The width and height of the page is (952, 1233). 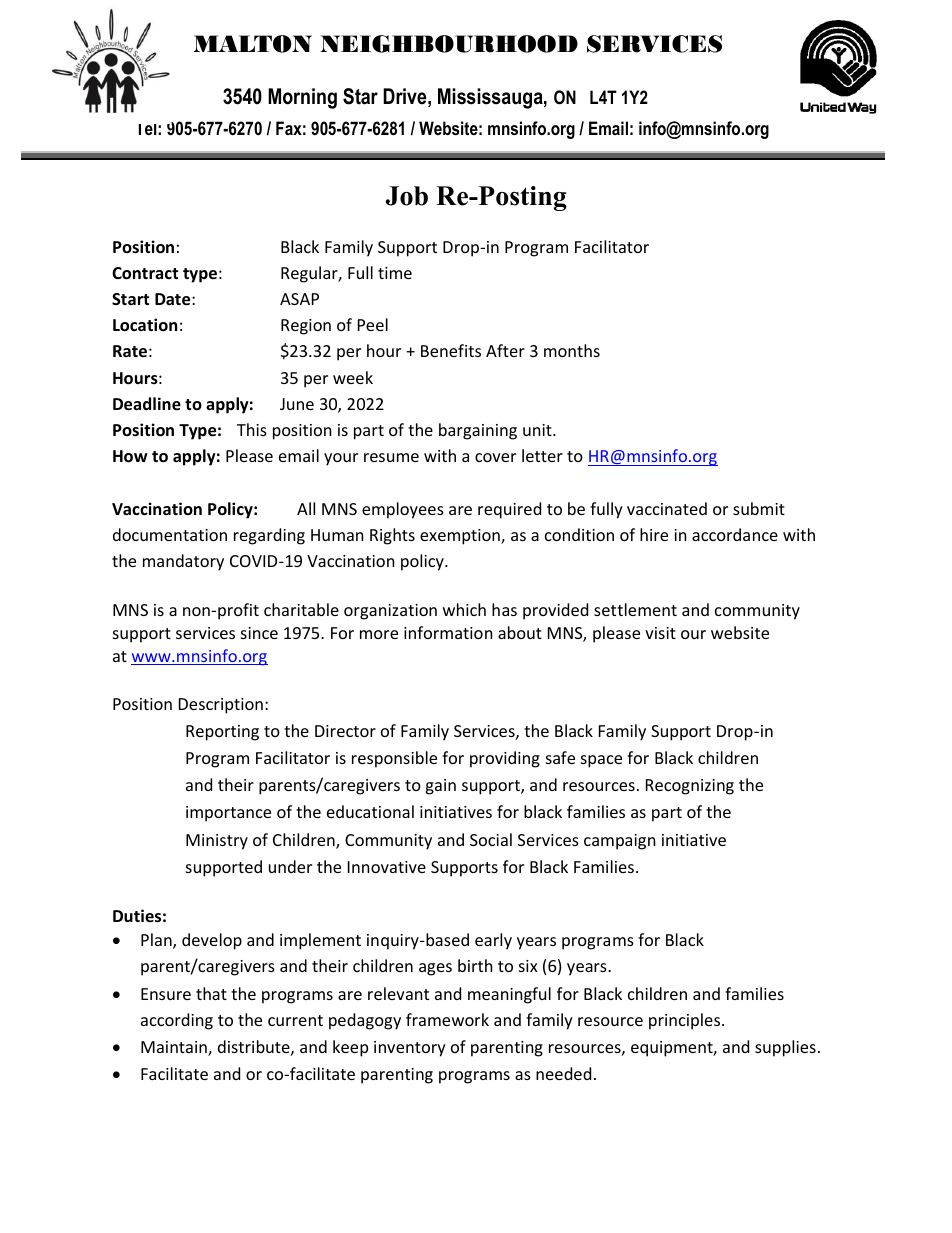 What do you see at coordinates (407, 196) in the page?
I see `Job` at bounding box center [407, 196].
